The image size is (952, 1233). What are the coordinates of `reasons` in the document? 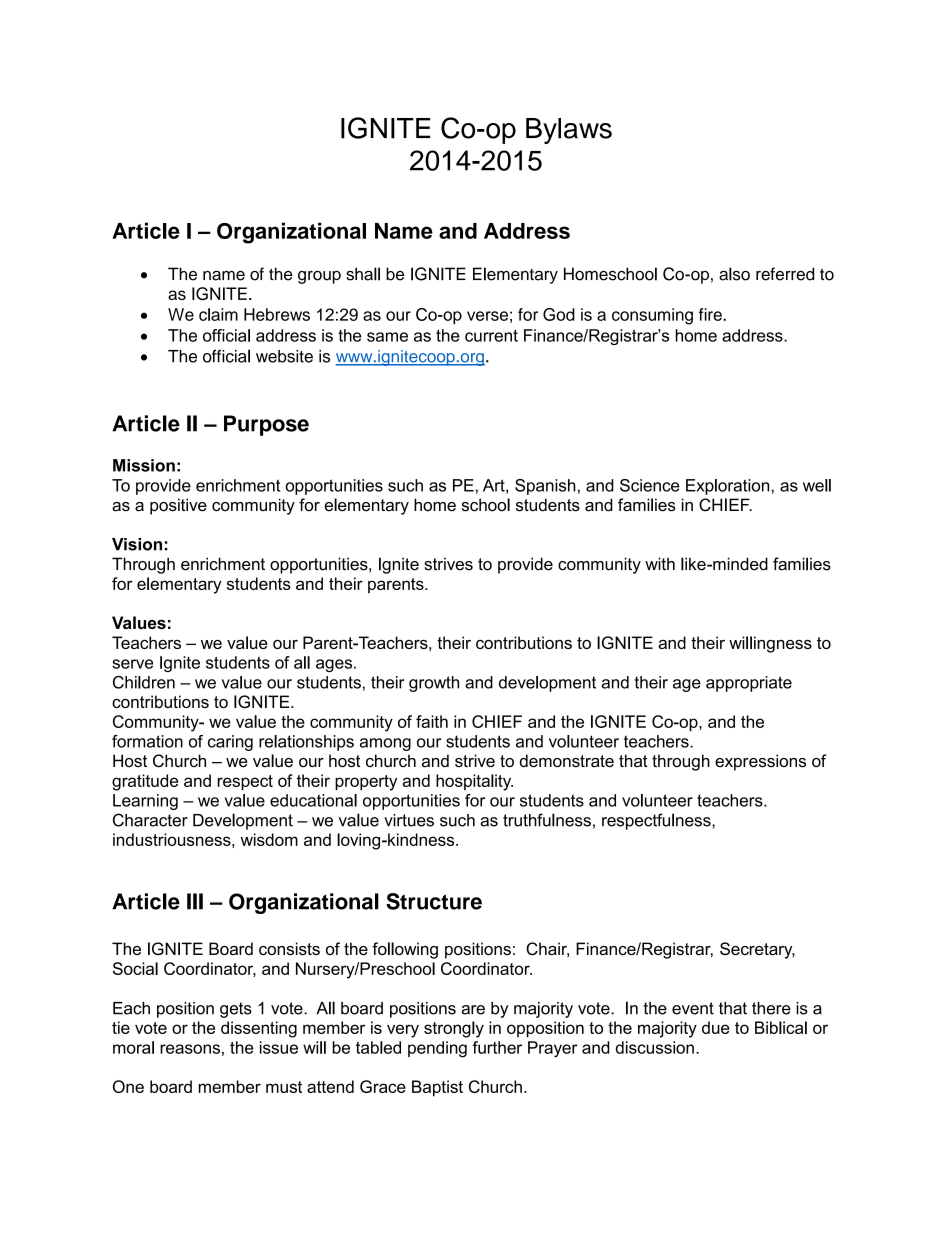 It's located at (190, 1049).
